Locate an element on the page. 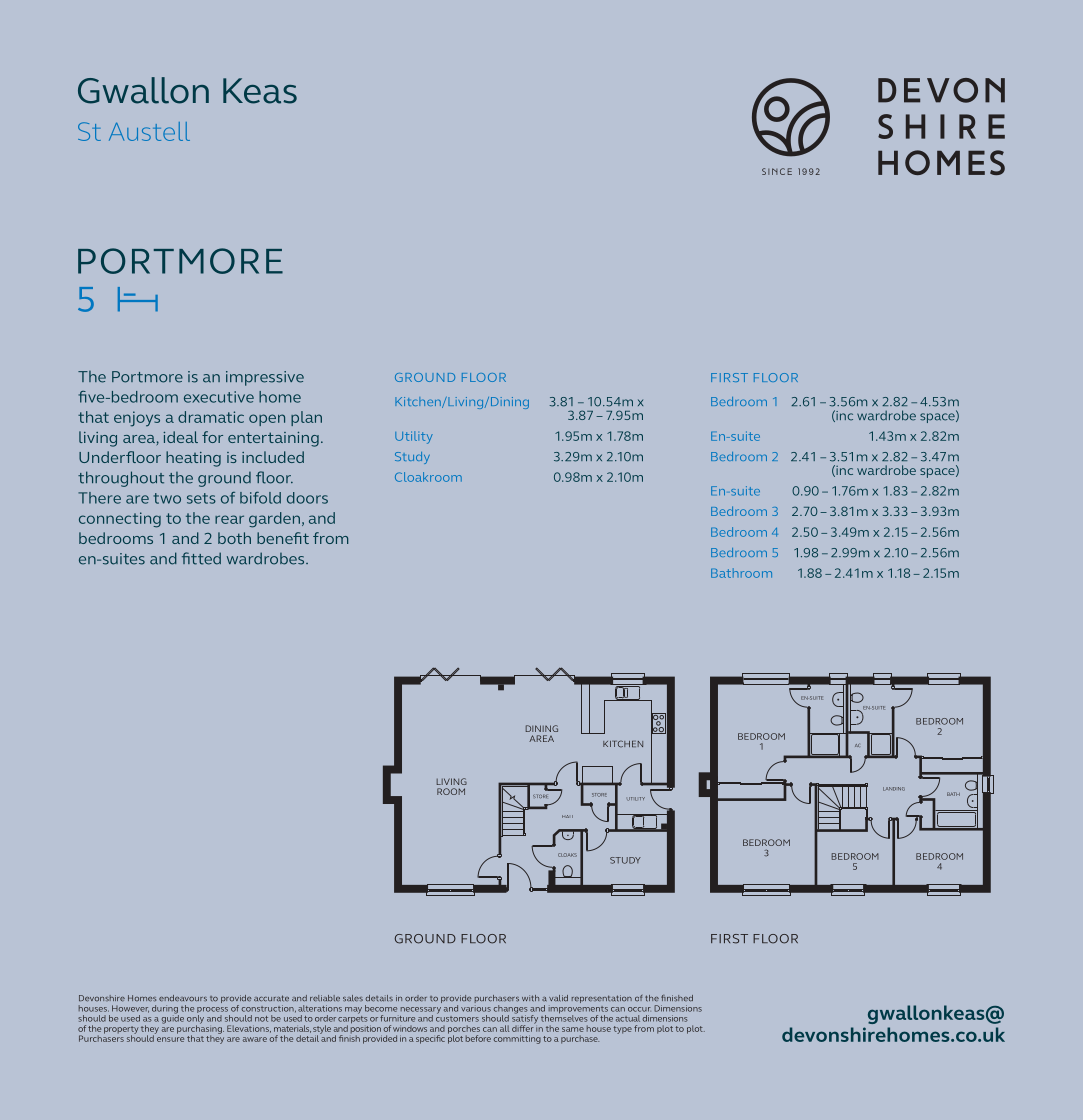  open is located at coordinates (267, 420).
